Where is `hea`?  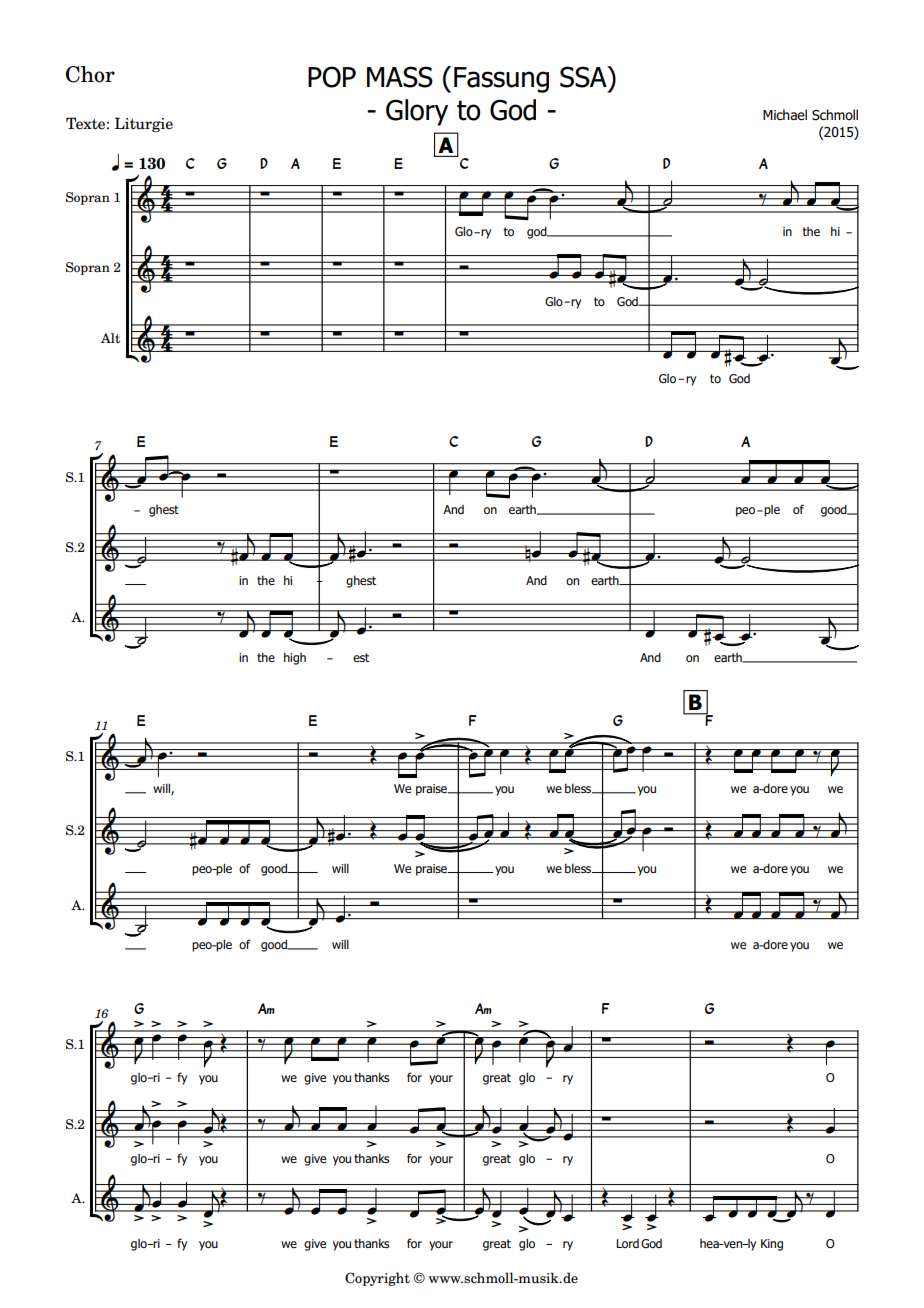
hea is located at coordinates (710, 1243).
